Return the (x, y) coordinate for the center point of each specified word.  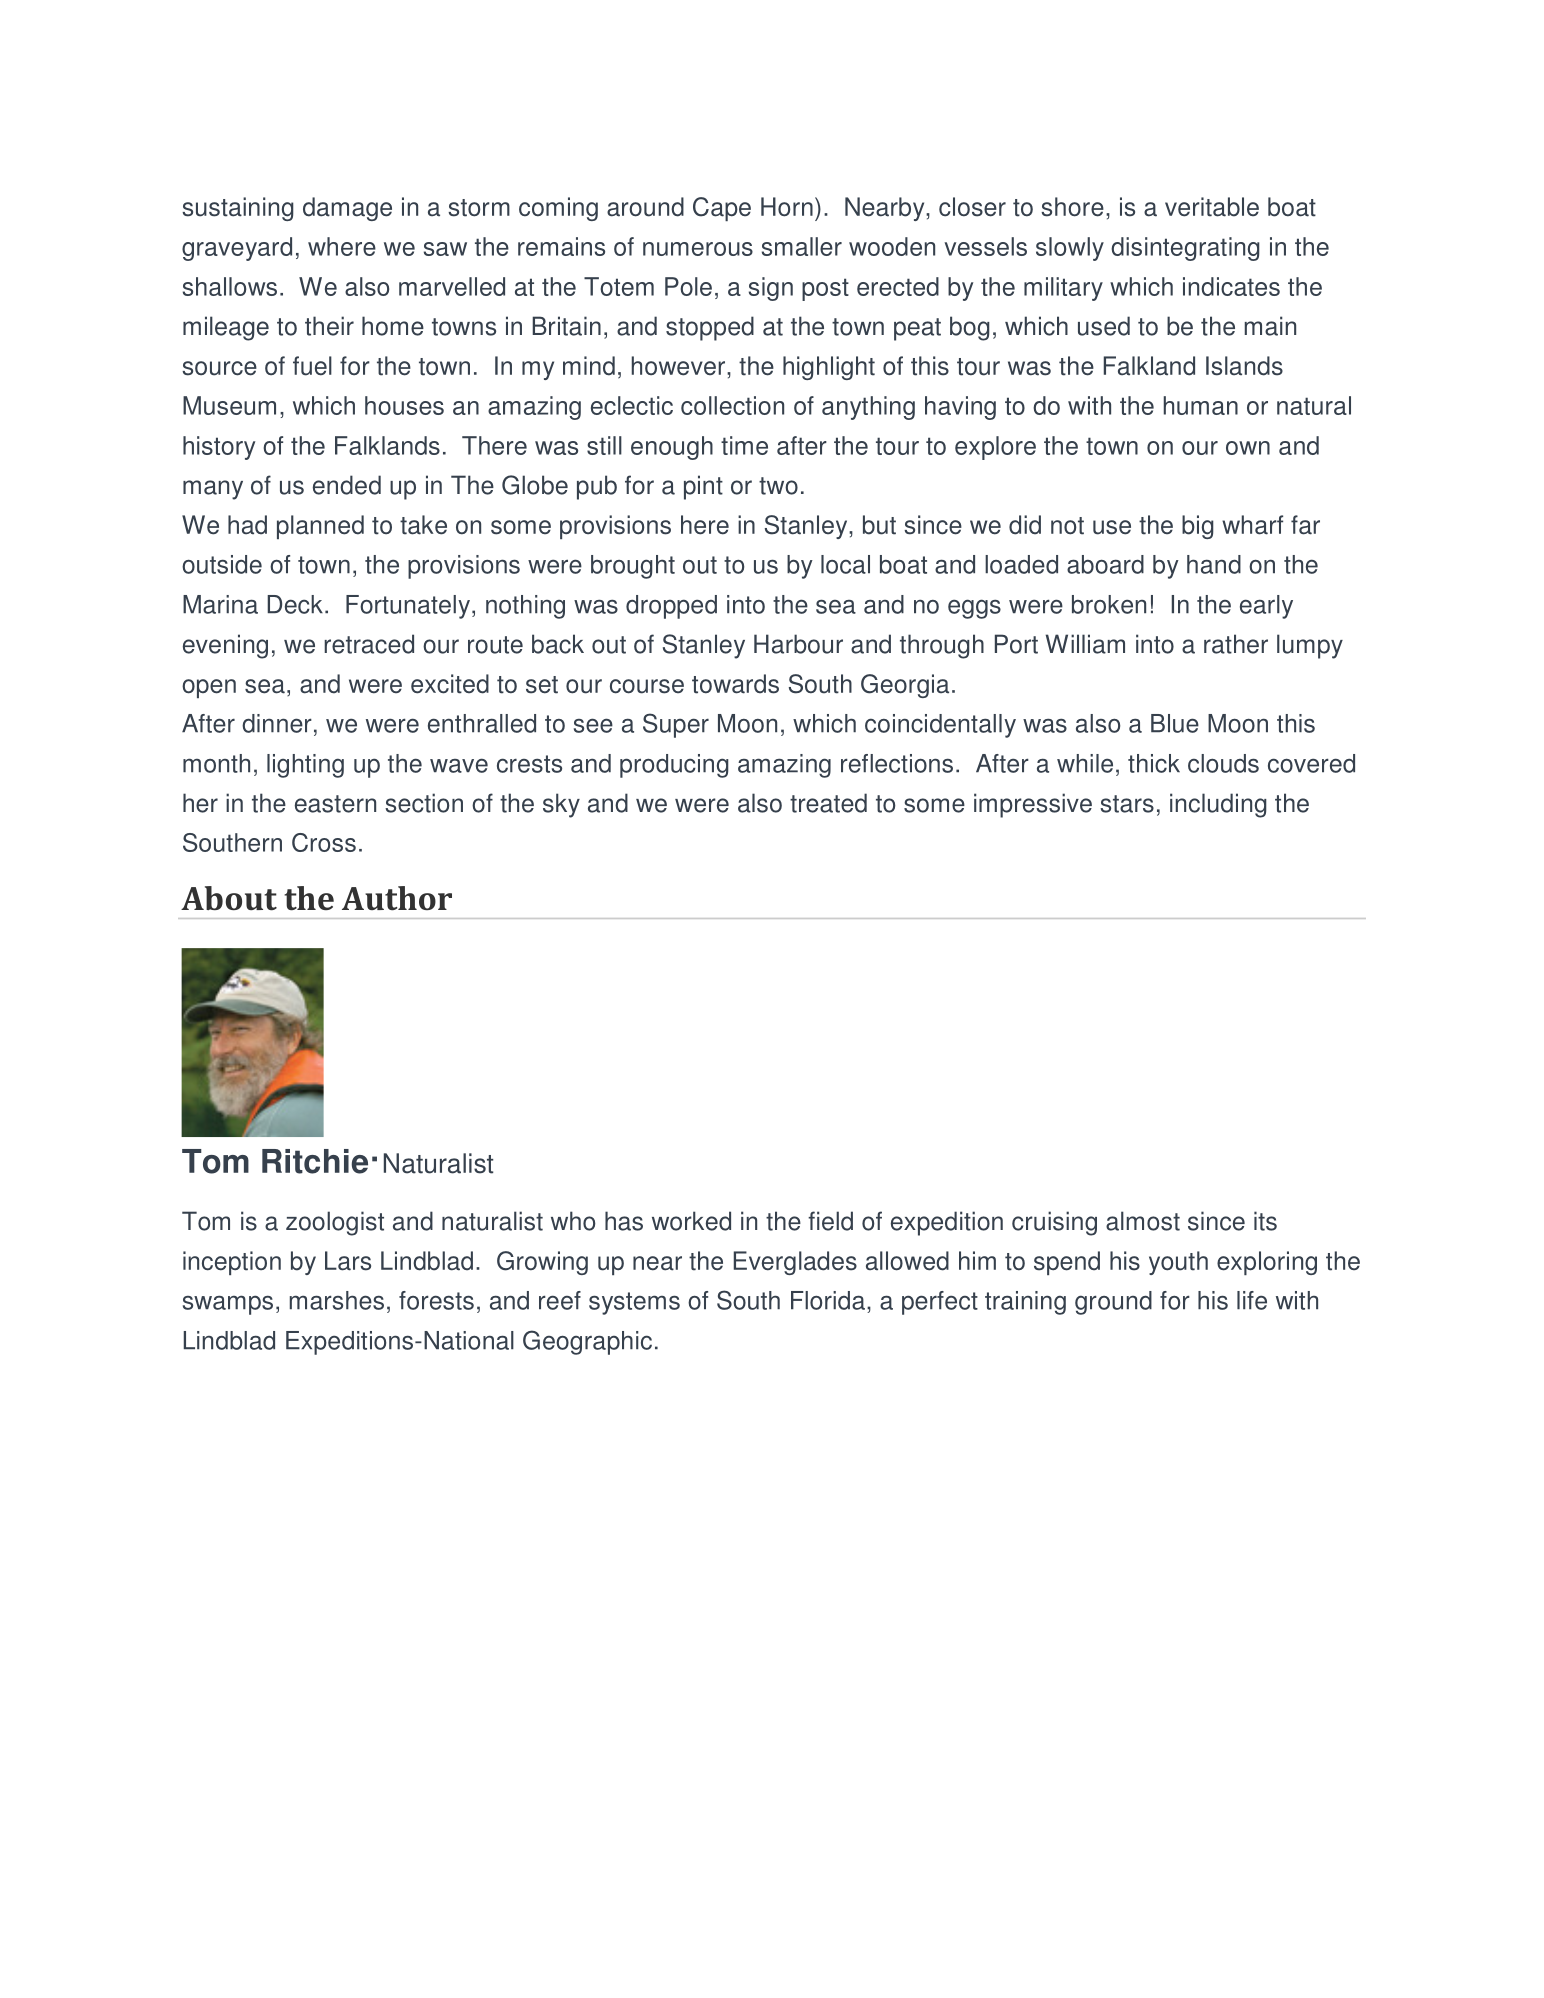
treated (828, 803)
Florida (829, 1300)
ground (1113, 1303)
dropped (671, 607)
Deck (295, 604)
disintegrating (1185, 249)
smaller (802, 246)
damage (347, 209)
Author (397, 898)
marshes (337, 1300)
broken (1109, 604)
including (1218, 805)
